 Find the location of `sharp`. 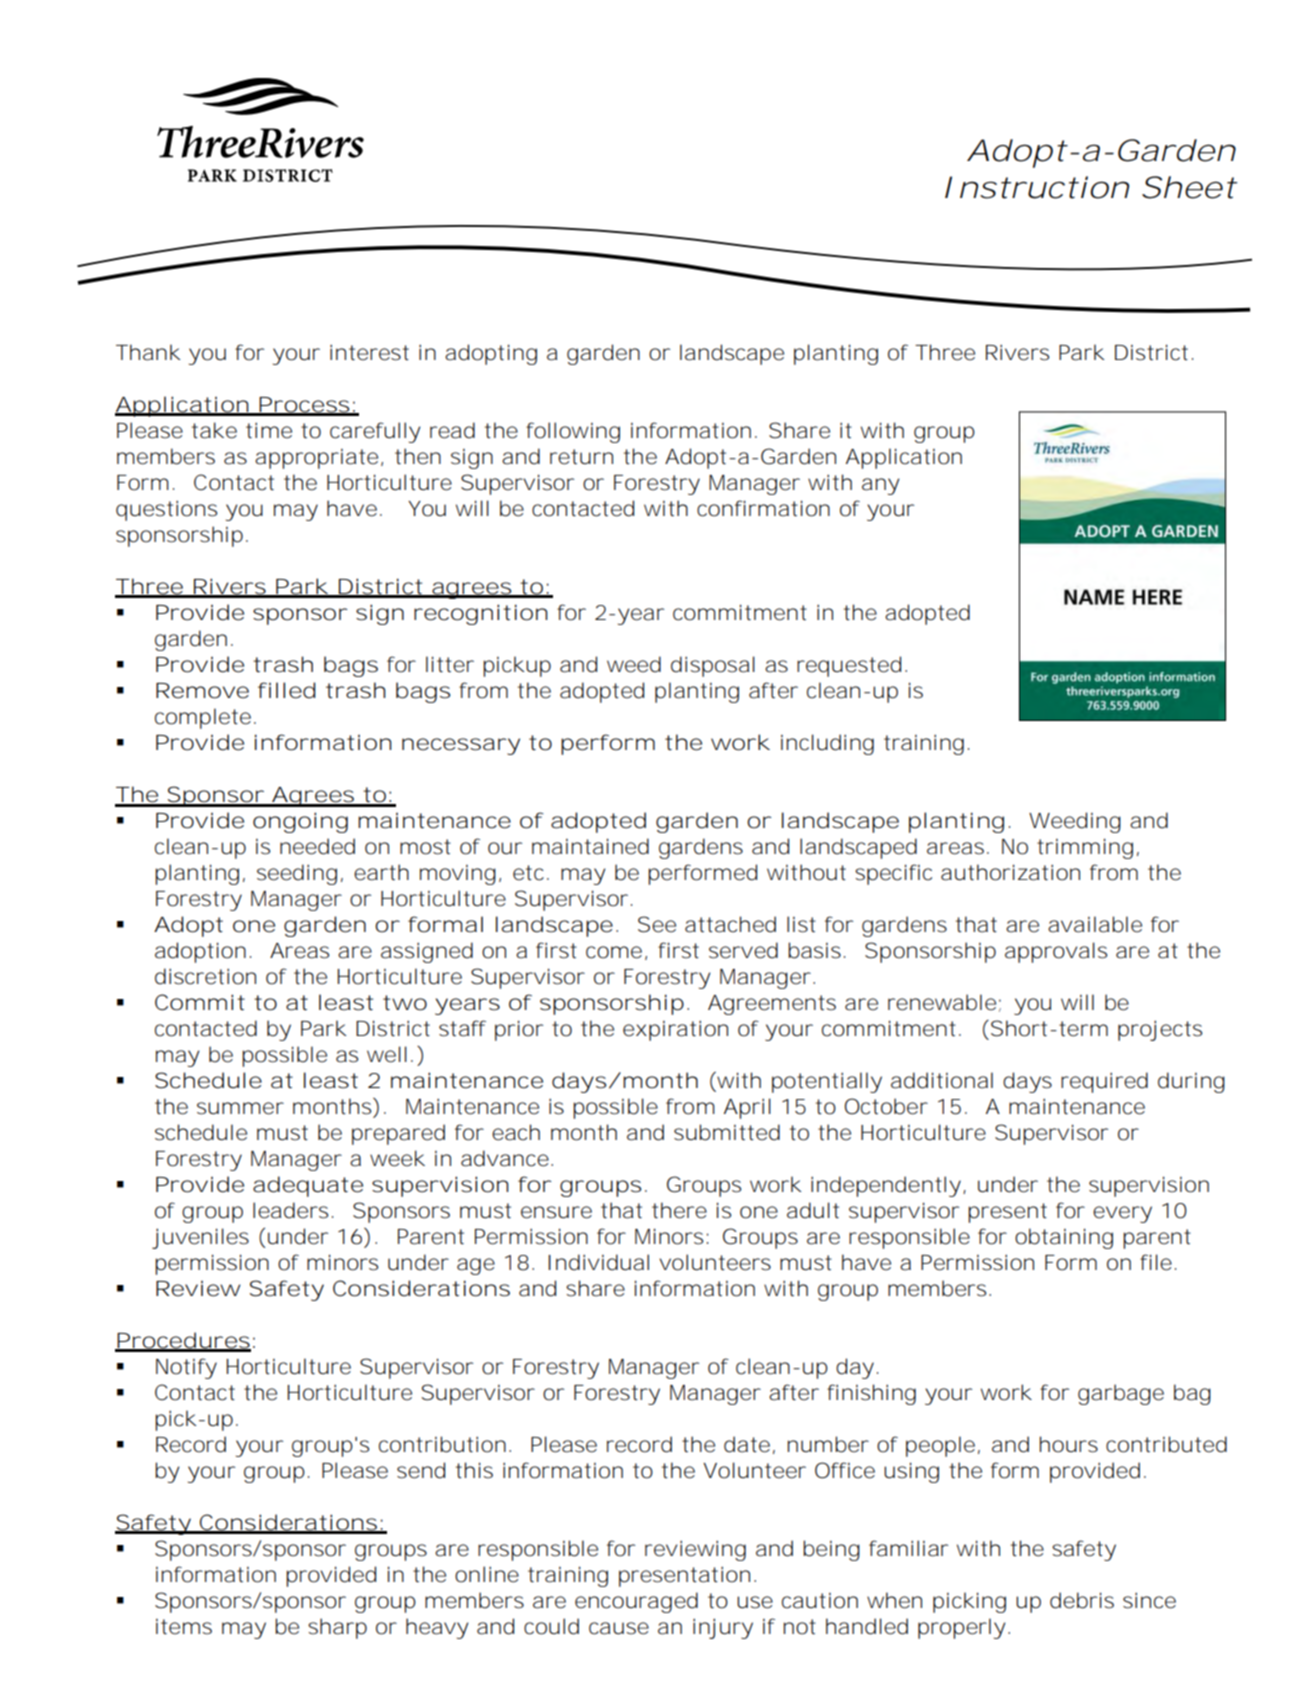

sharp is located at coordinates (337, 1628).
